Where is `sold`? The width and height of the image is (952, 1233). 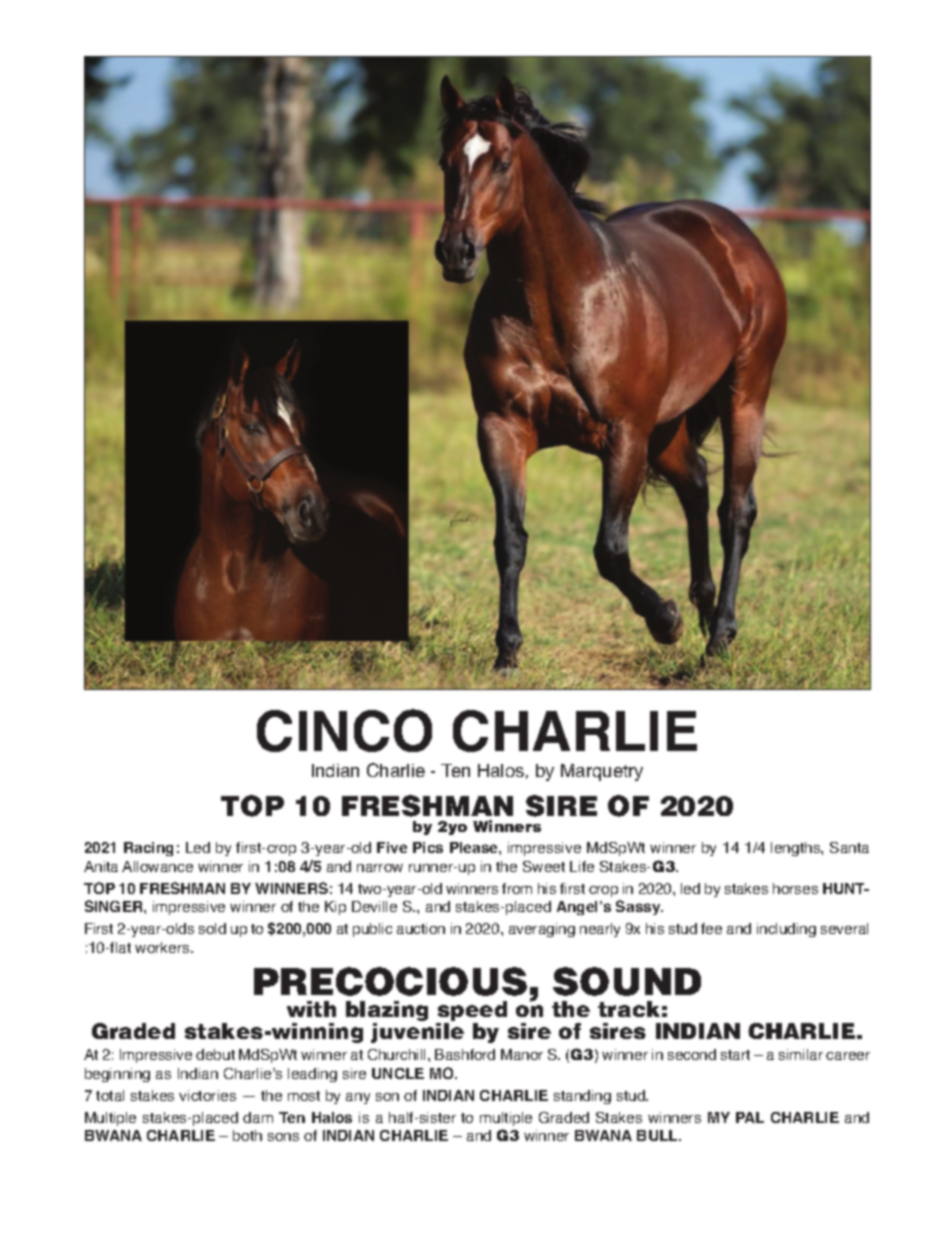 sold is located at coordinates (212, 928).
